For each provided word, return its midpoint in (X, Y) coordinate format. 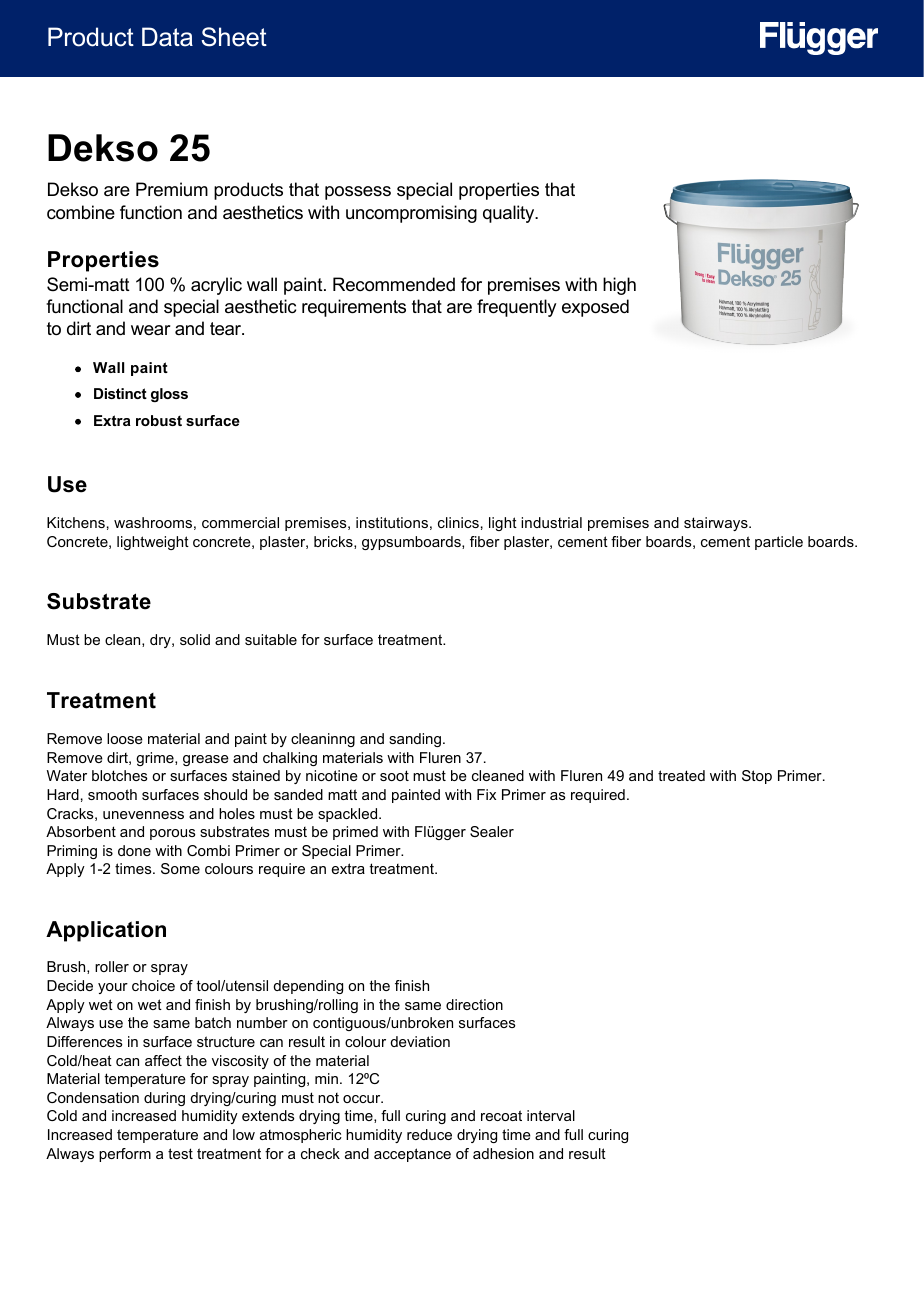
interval (551, 1115)
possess (358, 193)
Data (167, 37)
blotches (120, 775)
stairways (717, 524)
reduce (429, 1134)
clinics (458, 522)
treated (681, 775)
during (164, 1099)
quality (510, 214)
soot (394, 775)
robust (159, 420)
